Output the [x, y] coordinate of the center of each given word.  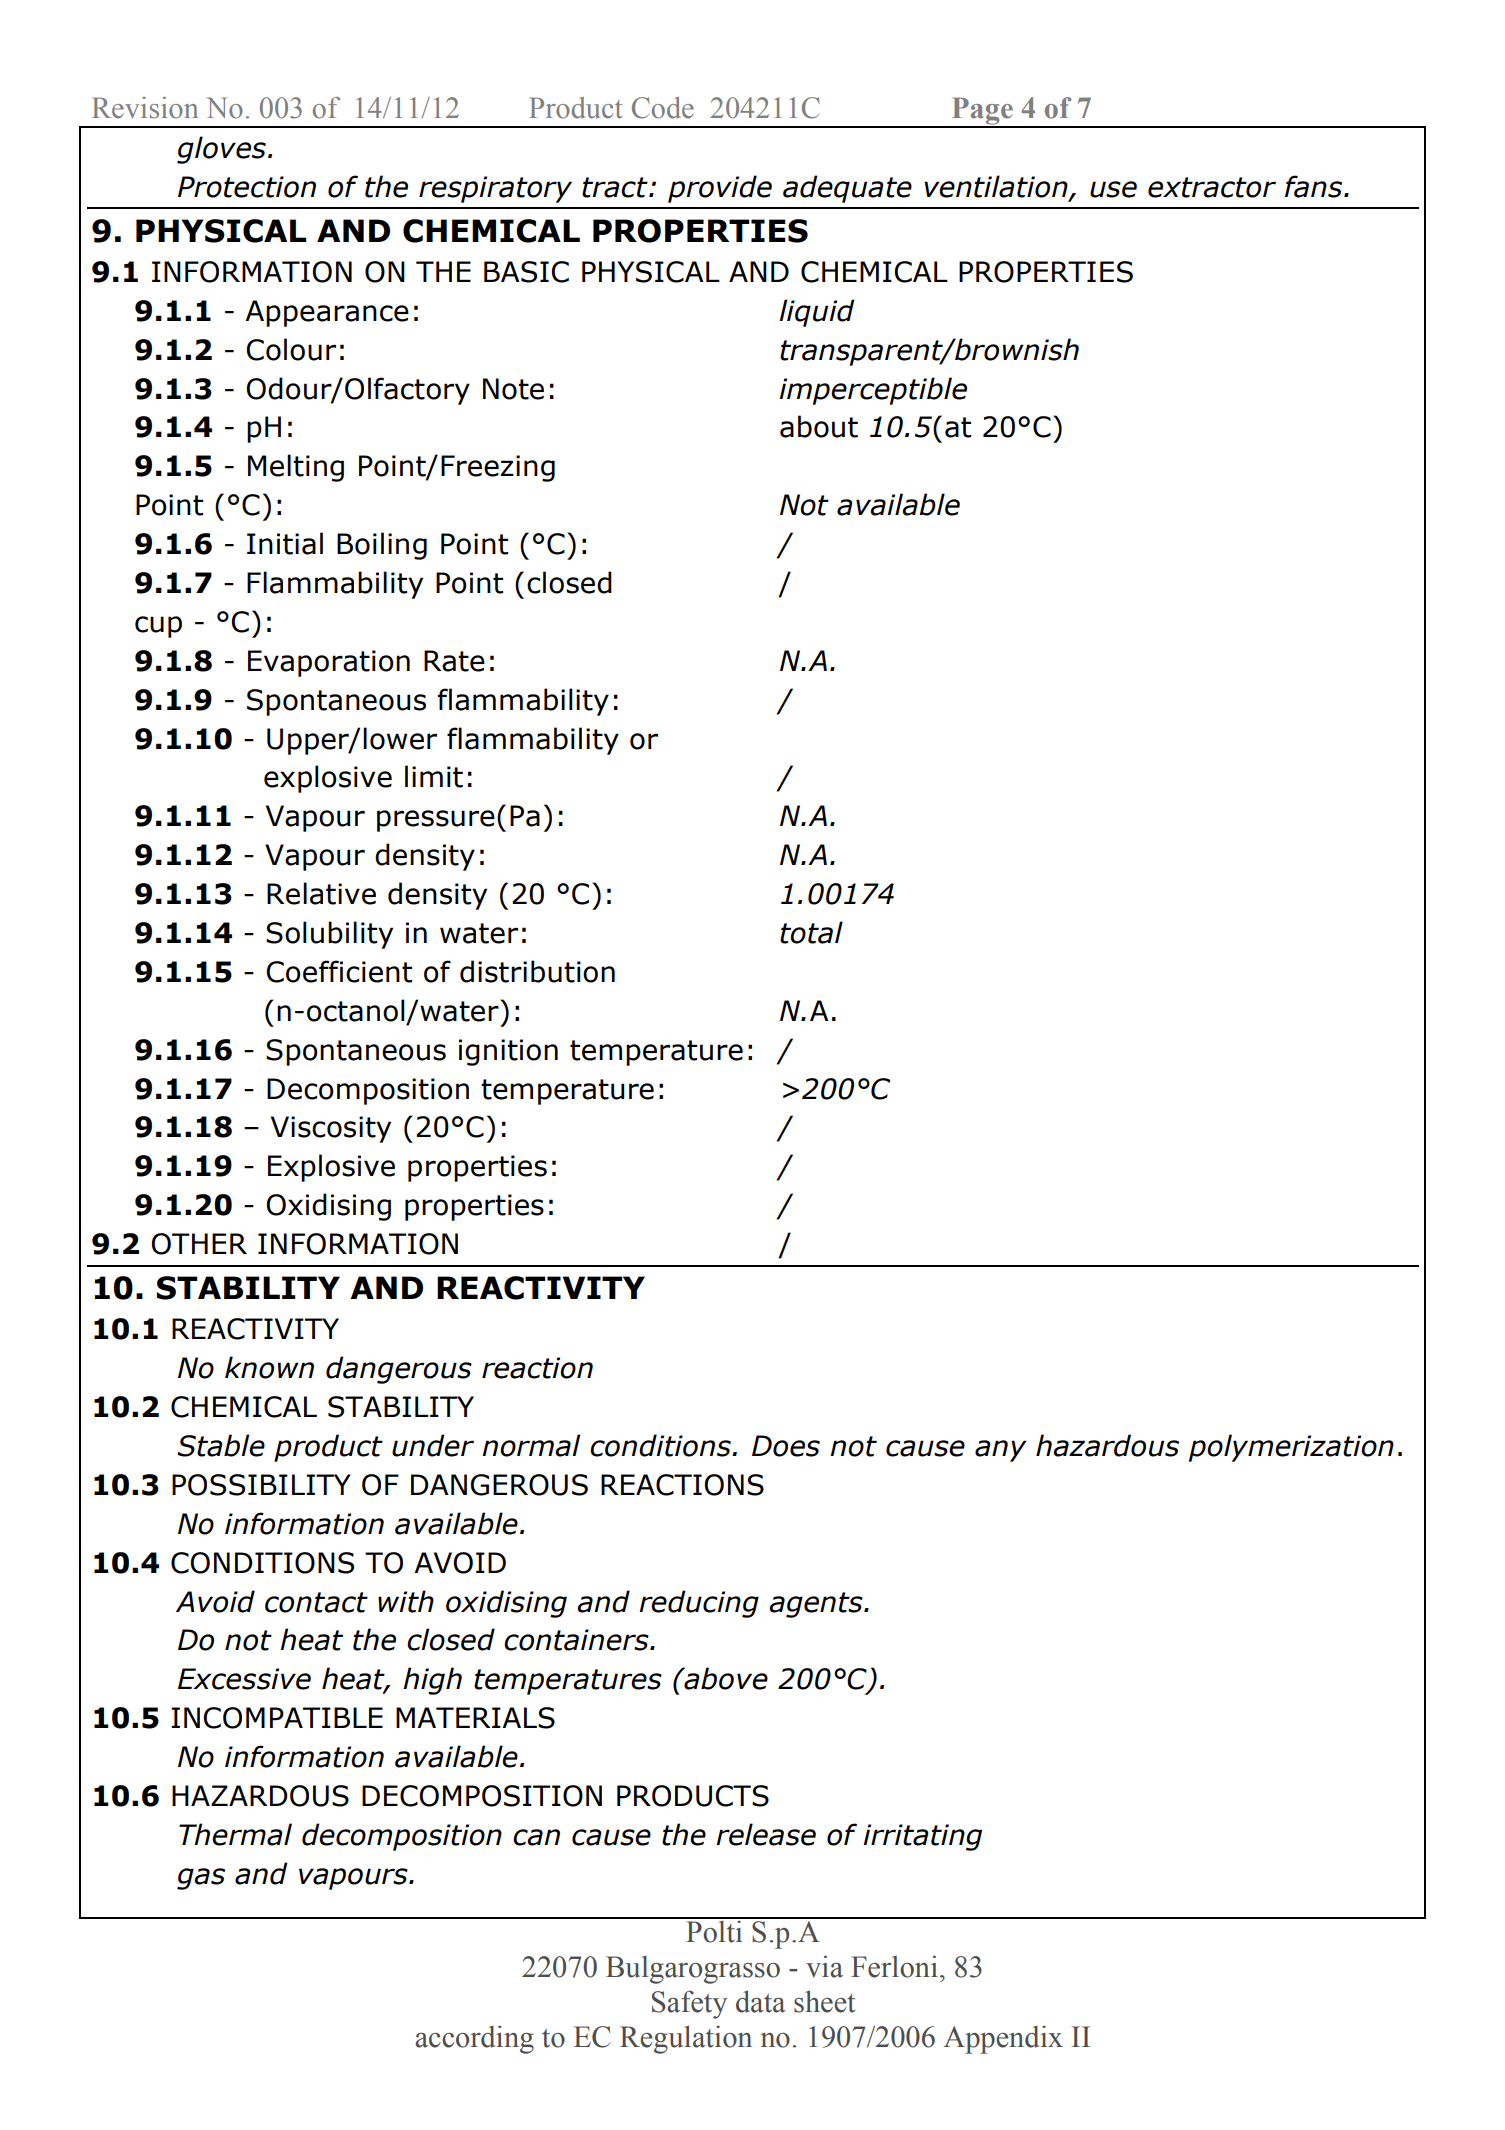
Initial [285, 543]
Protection [247, 187]
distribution [537, 971]
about [819, 426]
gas [201, 1879]
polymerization [1291, 1448]
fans [1315, 186]
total [811, 932]
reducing [699, 1604]
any [1000, 1451]
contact [316, 1602]
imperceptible [873, 391]
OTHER [199, 1244]
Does [786, 1446]
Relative [321, 893]
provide [720, 189]
